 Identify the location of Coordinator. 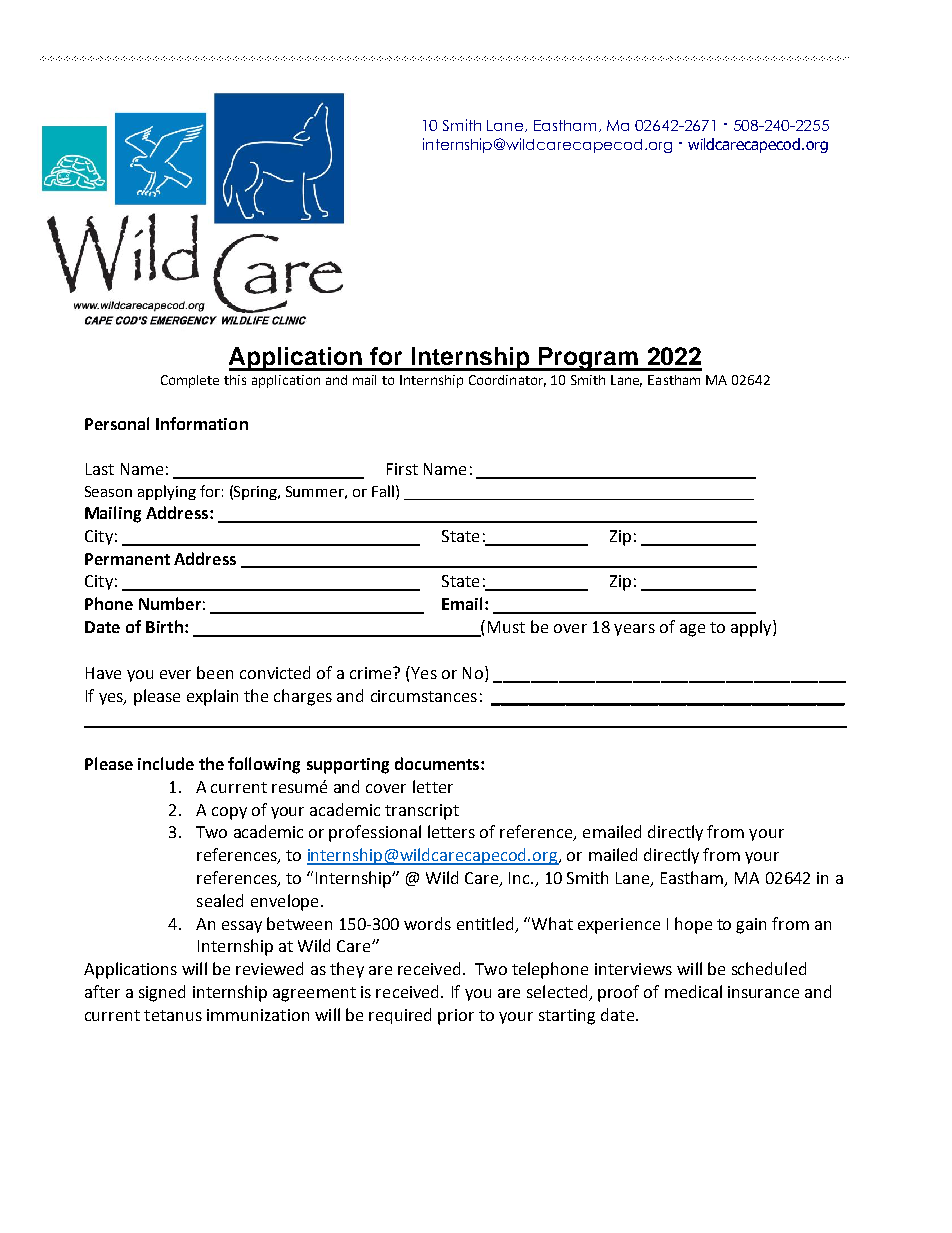
(507, 381).
